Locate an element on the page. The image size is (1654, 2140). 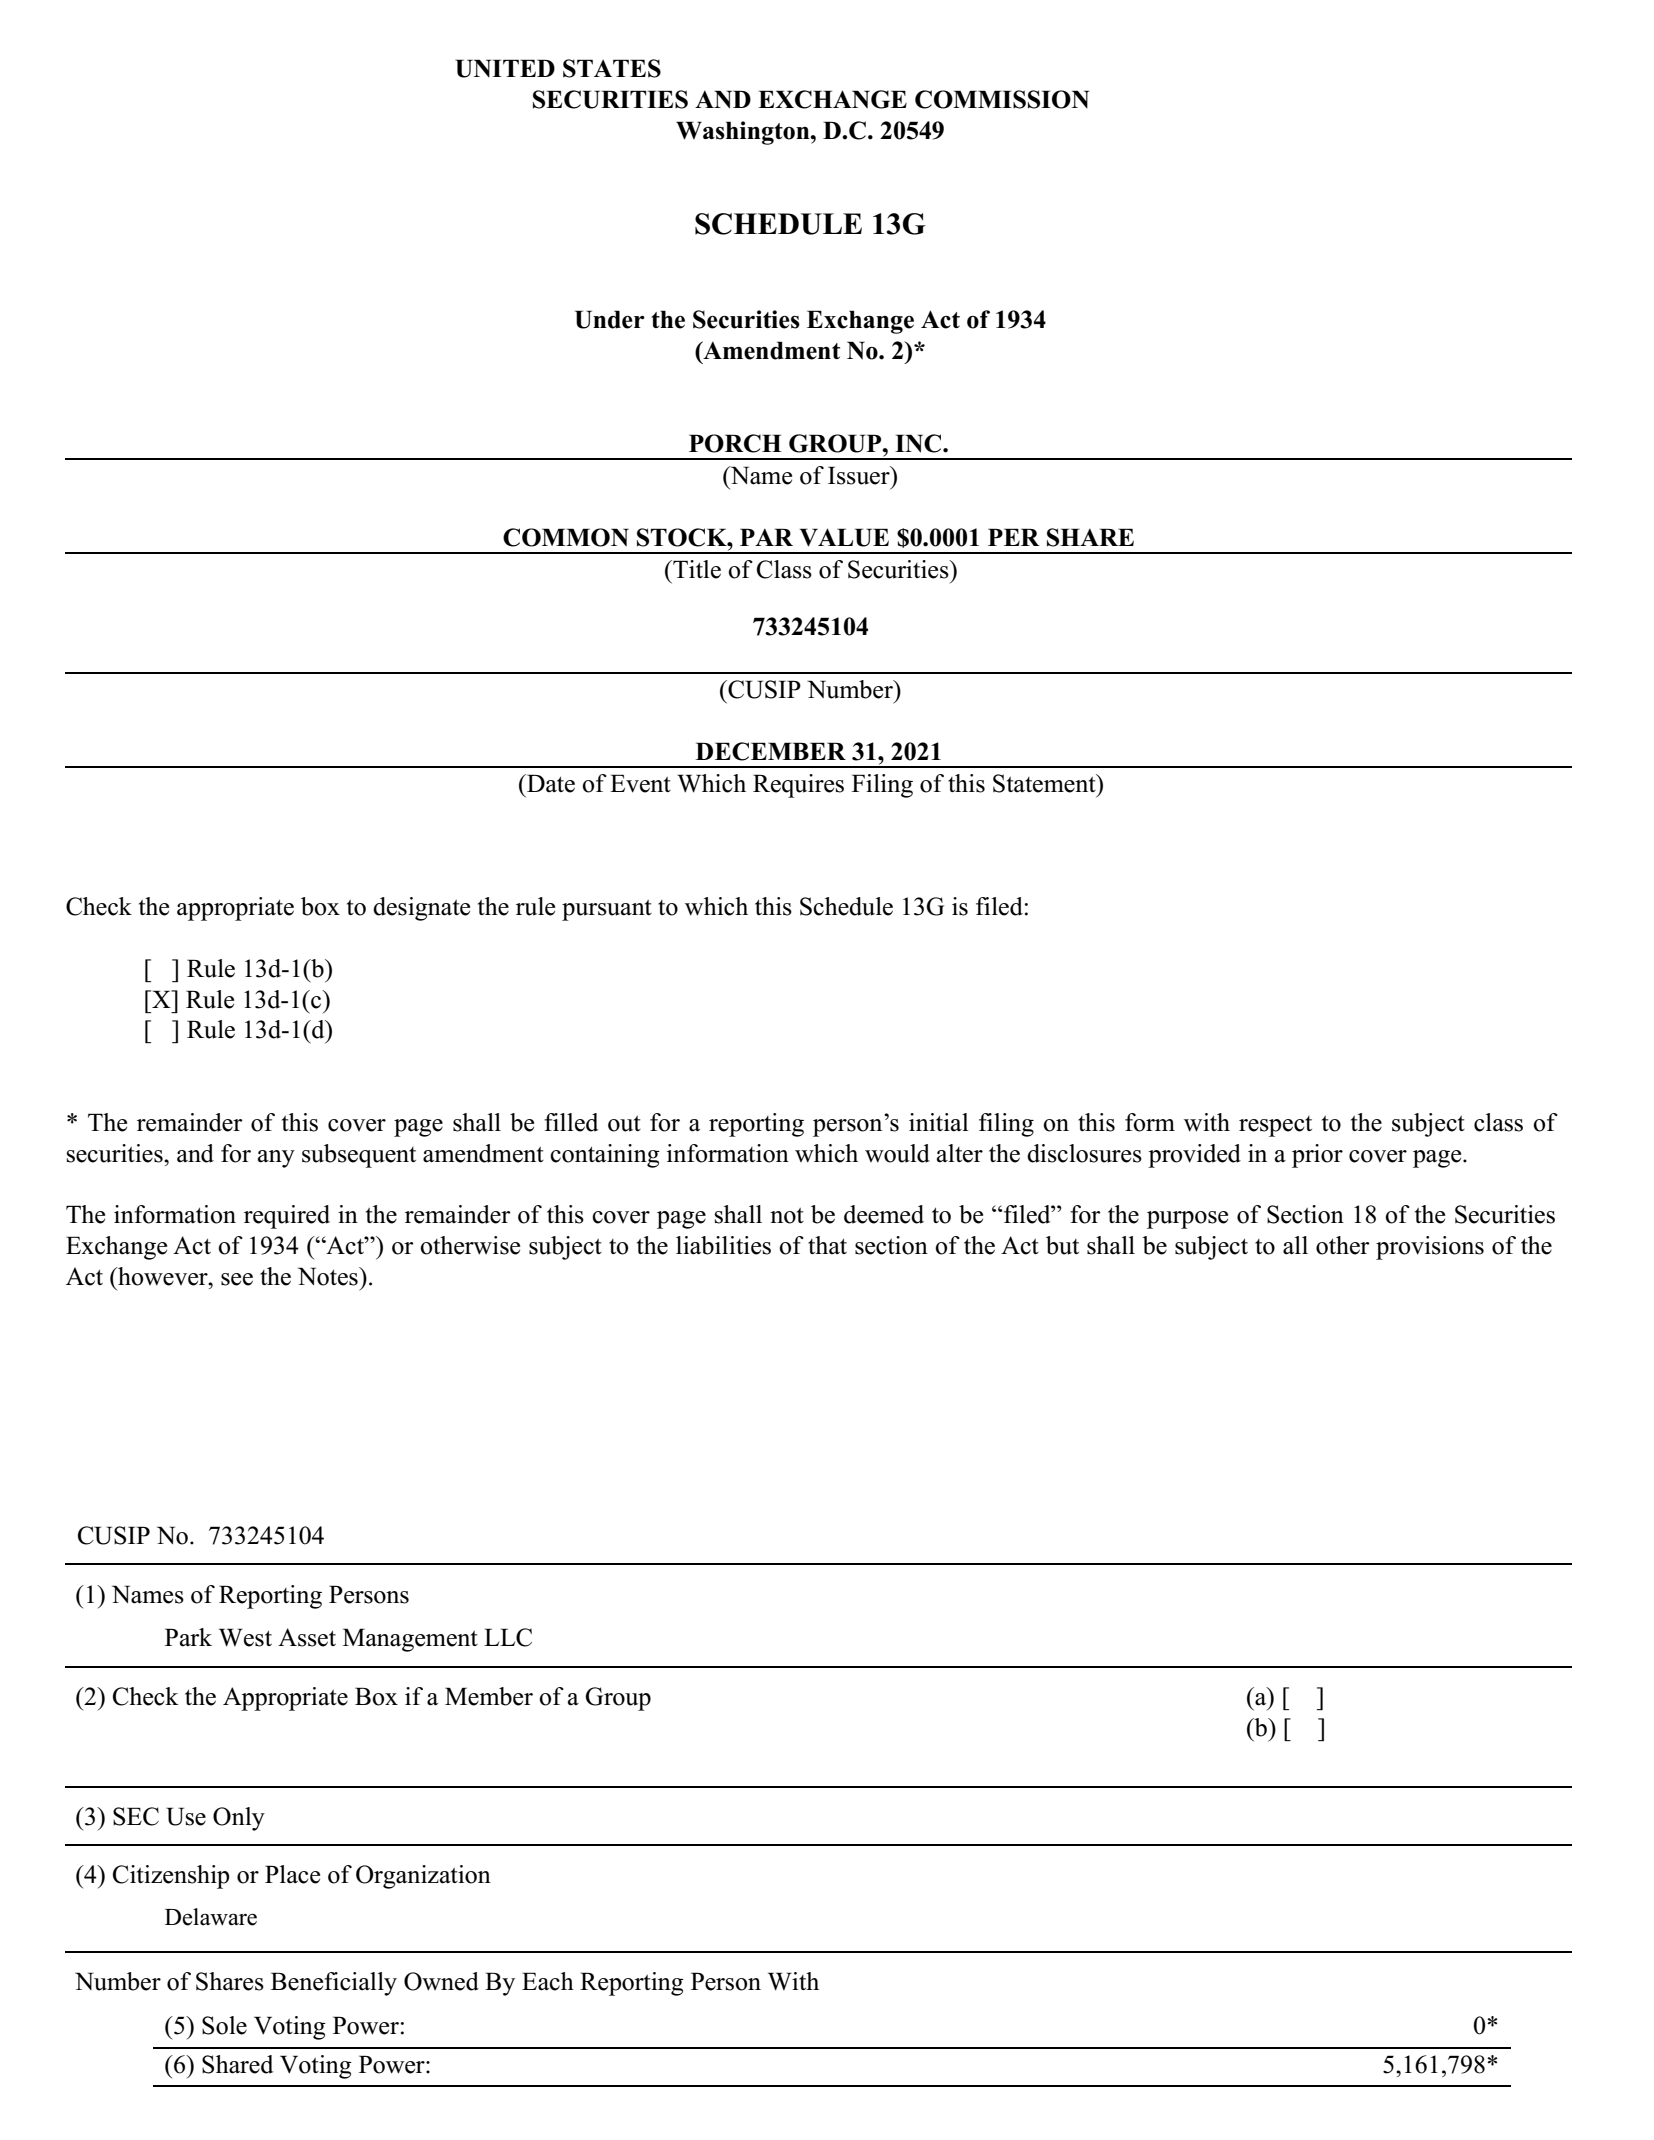
respect is located at coordinates (1275, 1126).
